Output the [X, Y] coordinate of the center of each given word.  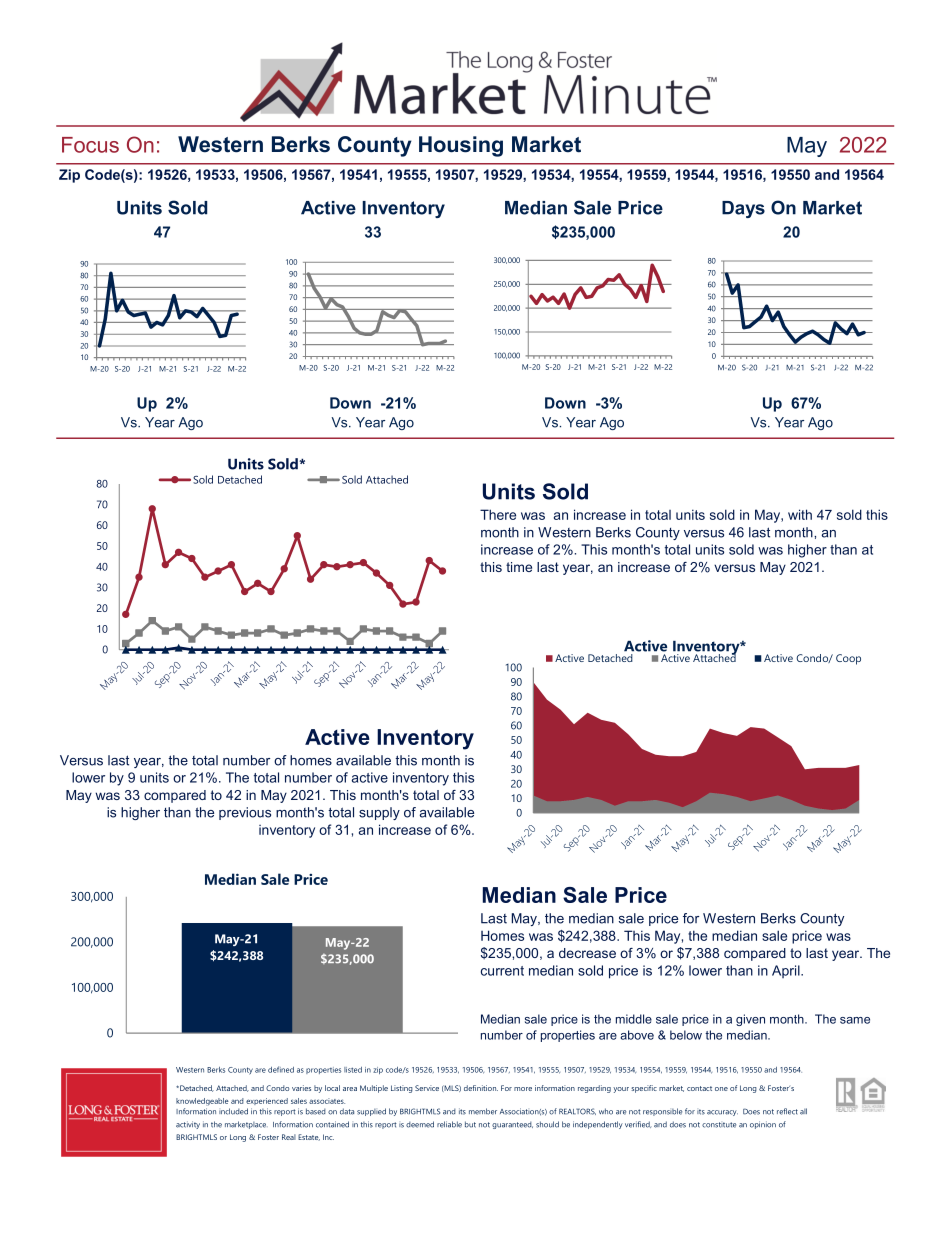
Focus [90, 145]
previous [245, 813]
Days [743, 209]
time [519, 567]
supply [379, 813]
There [498, 514]
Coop [848, 659]
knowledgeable [202, 1101]
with [800, 514]
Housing [461, 146]
